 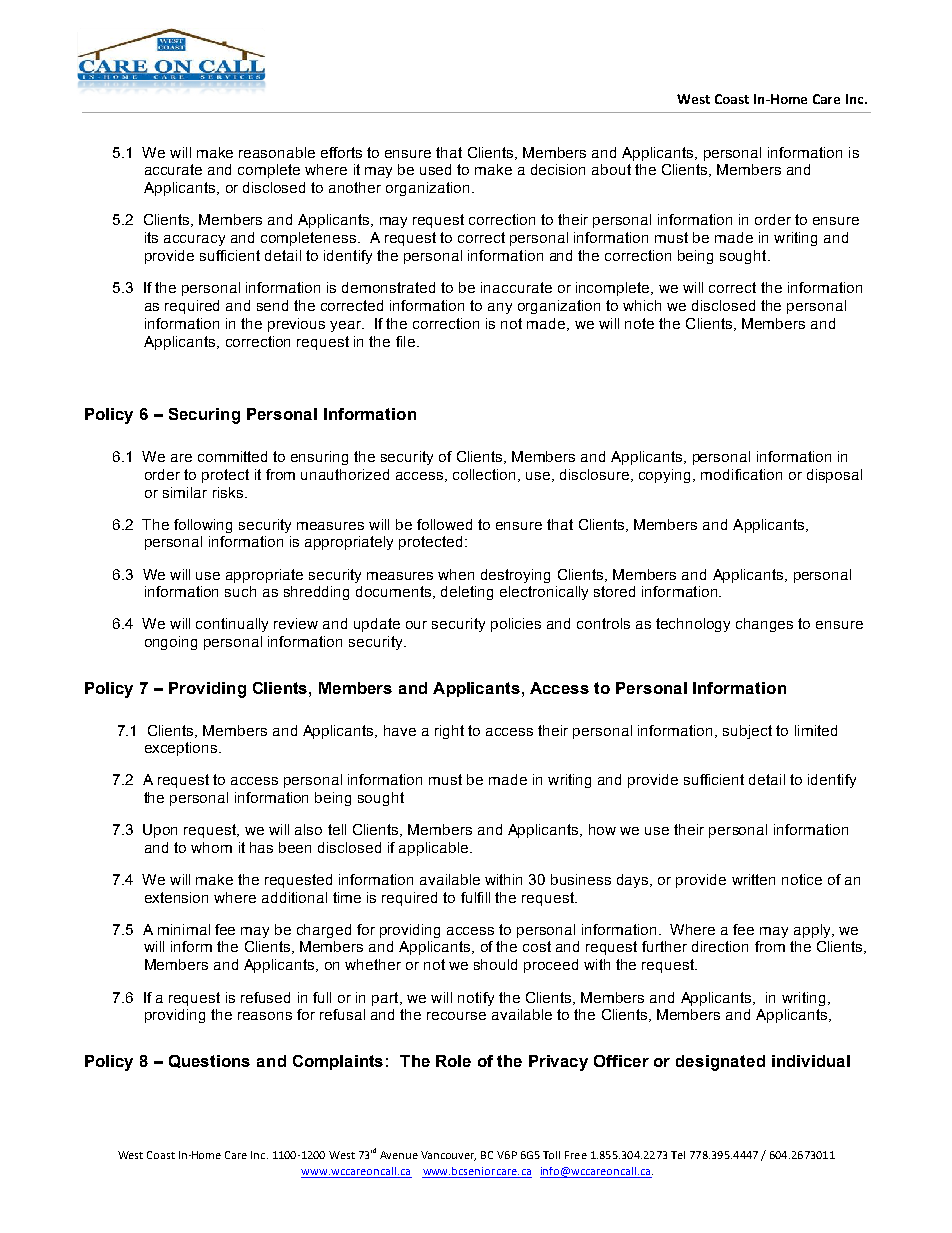 I want to click on decision, so click(x=558, y=169).
